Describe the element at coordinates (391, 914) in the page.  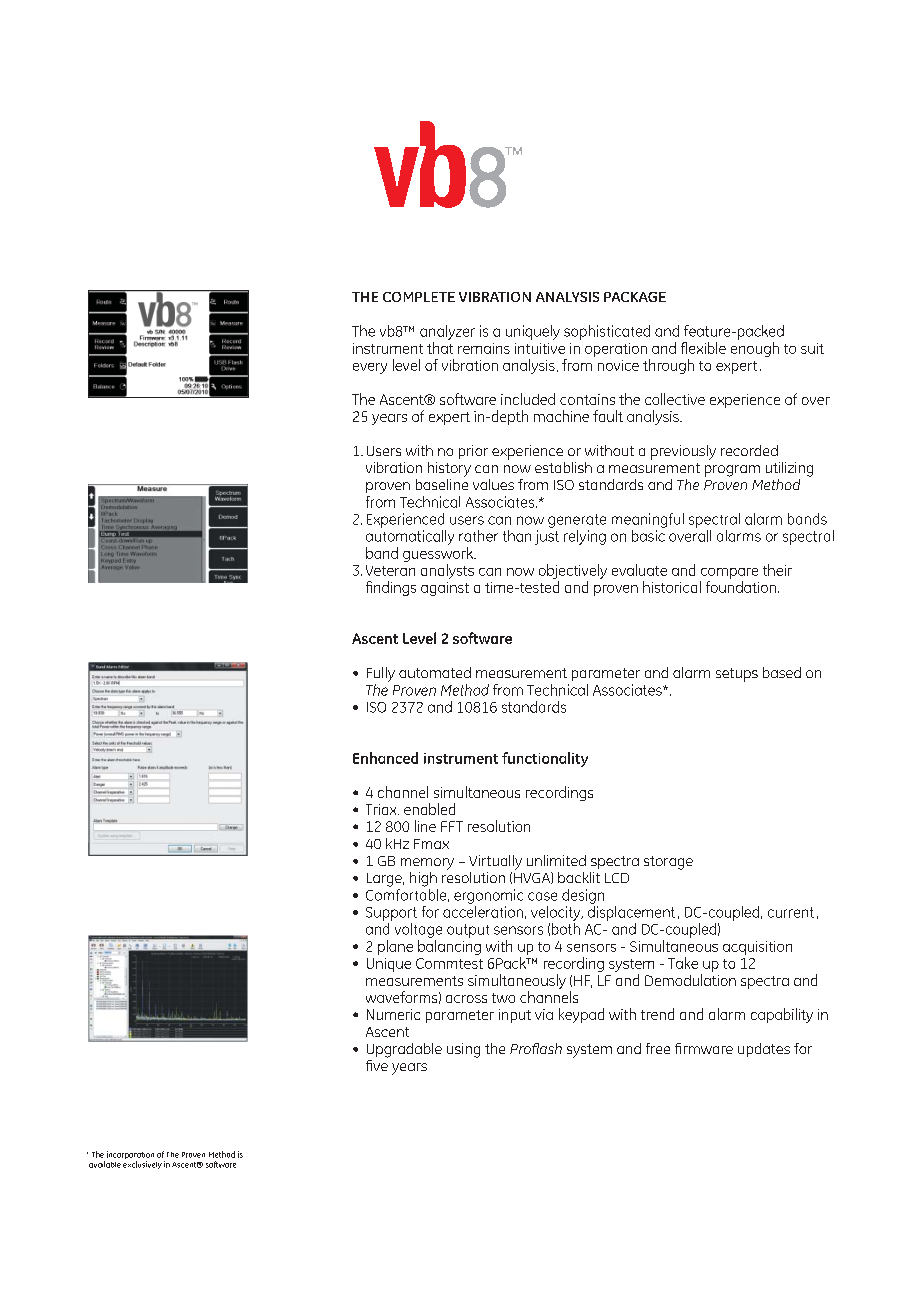
I see `Support` at that location.
